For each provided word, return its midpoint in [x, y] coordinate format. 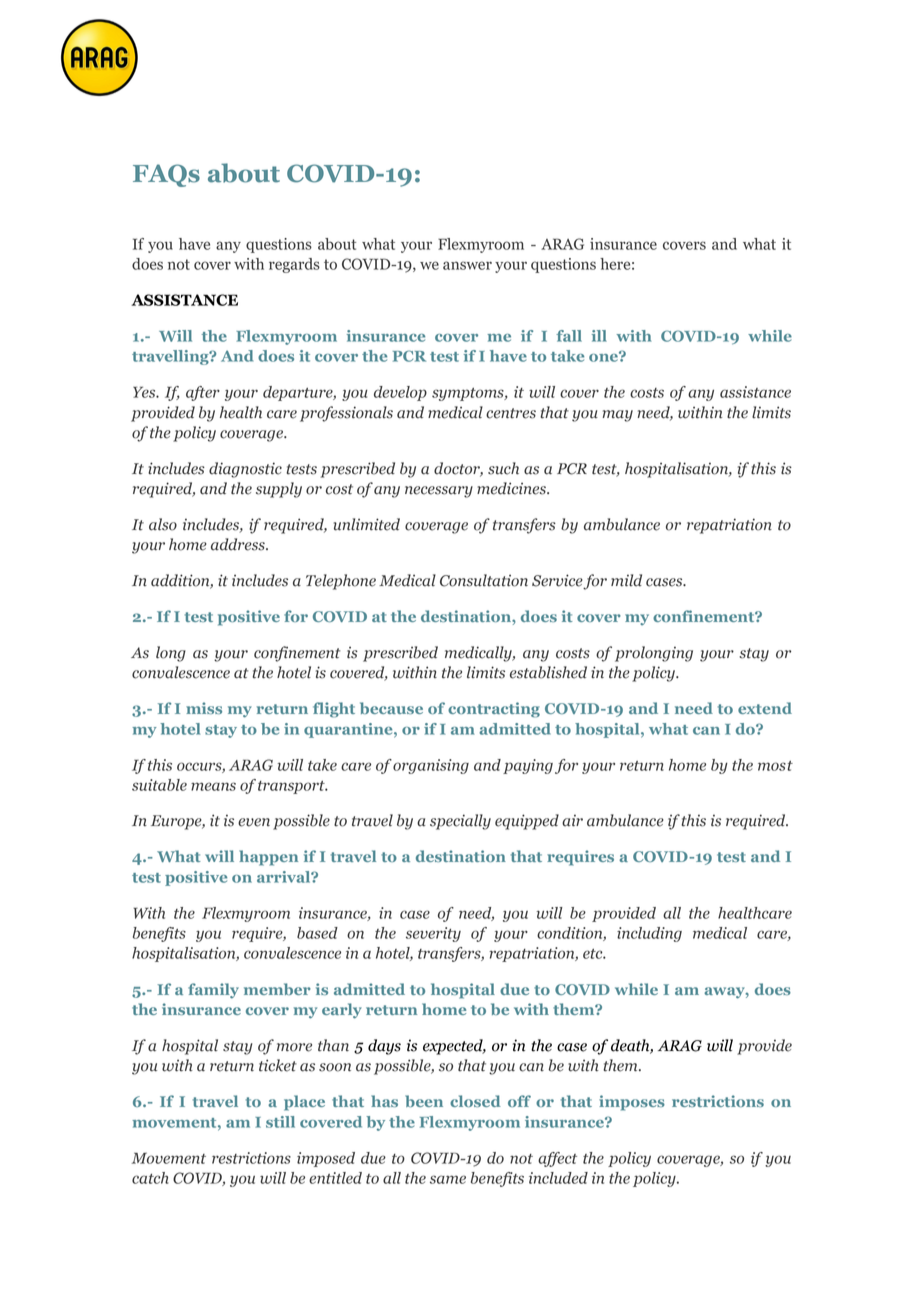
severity [433, 934]
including [649, 934]
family [213, 991]
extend [765, 708]
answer [467, 265]
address [239, 544]
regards [294, 265]
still [280, 1122]
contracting [494, 710]
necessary [439, 492]
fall [569, 336]
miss [204, 708]
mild [626, 580]
